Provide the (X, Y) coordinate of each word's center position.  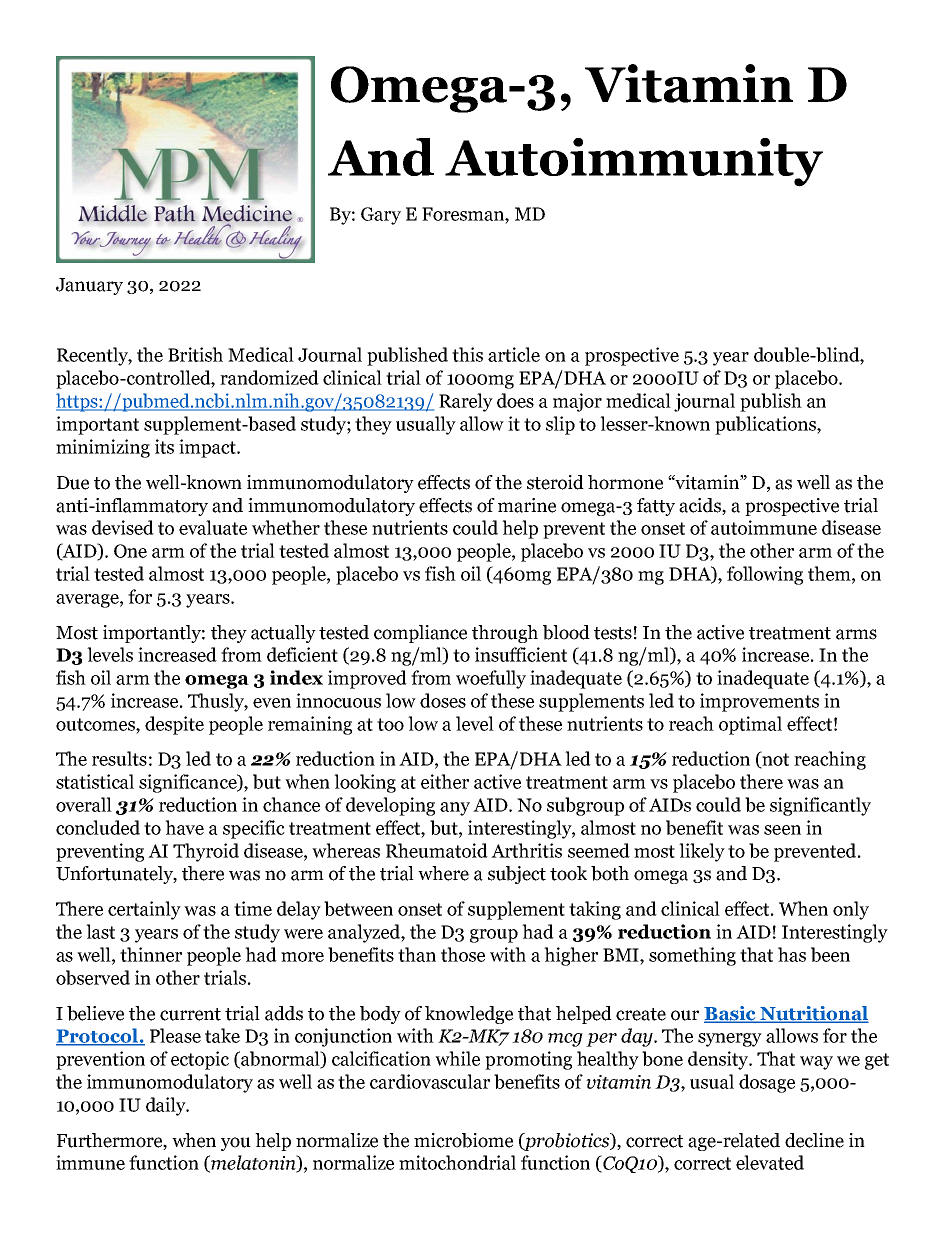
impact (208, 448)
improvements (759, 702)
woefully (491, 679)
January (89, 286)
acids (701, 505)
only (851, 910)
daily (167, 1106)
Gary (381, 216)
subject (517, 875)
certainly (144, 910)
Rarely (466, 402)
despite (174, 725)
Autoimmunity (634, 162)
